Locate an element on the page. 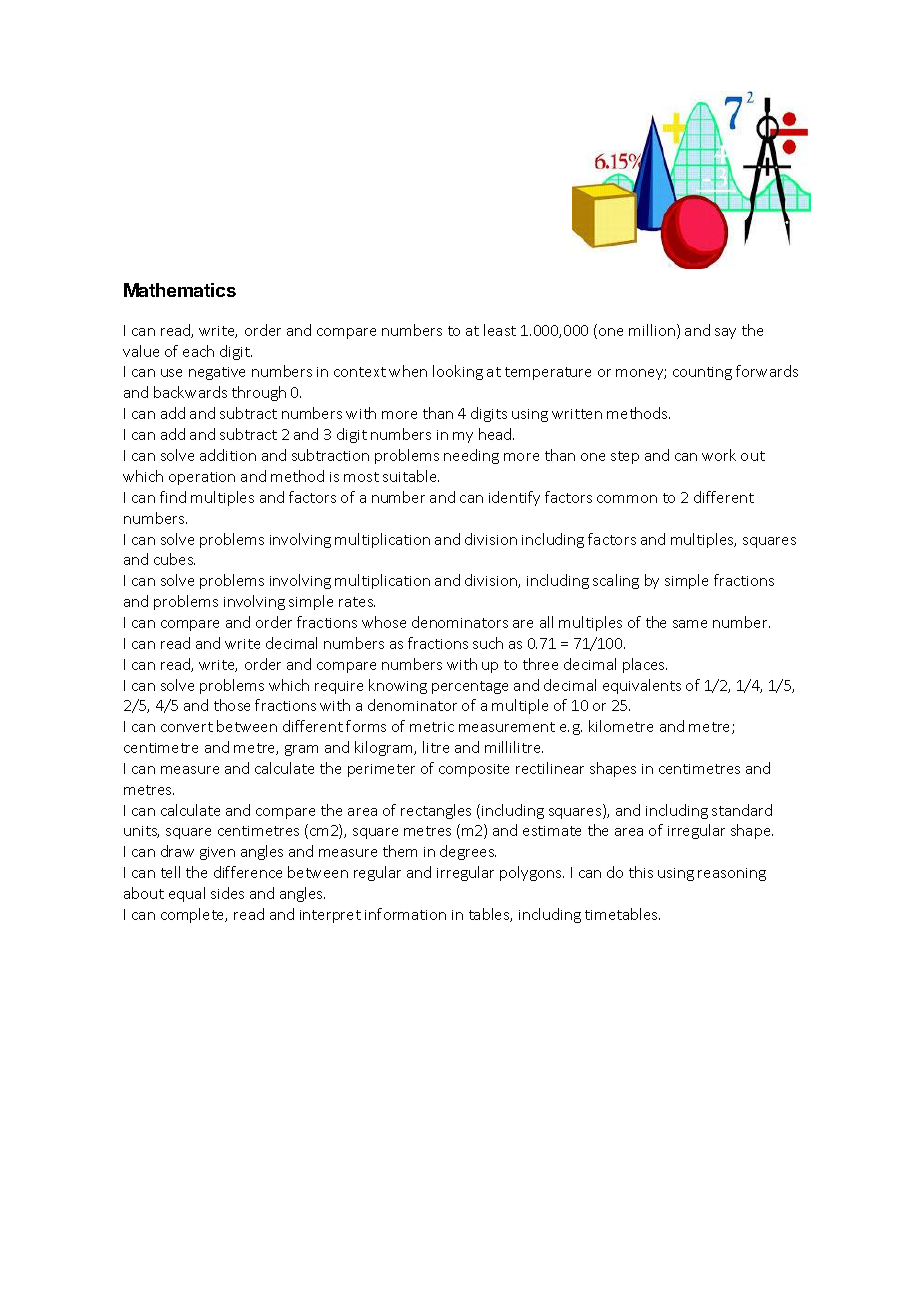  looking is located at coordinates (458, 372).
